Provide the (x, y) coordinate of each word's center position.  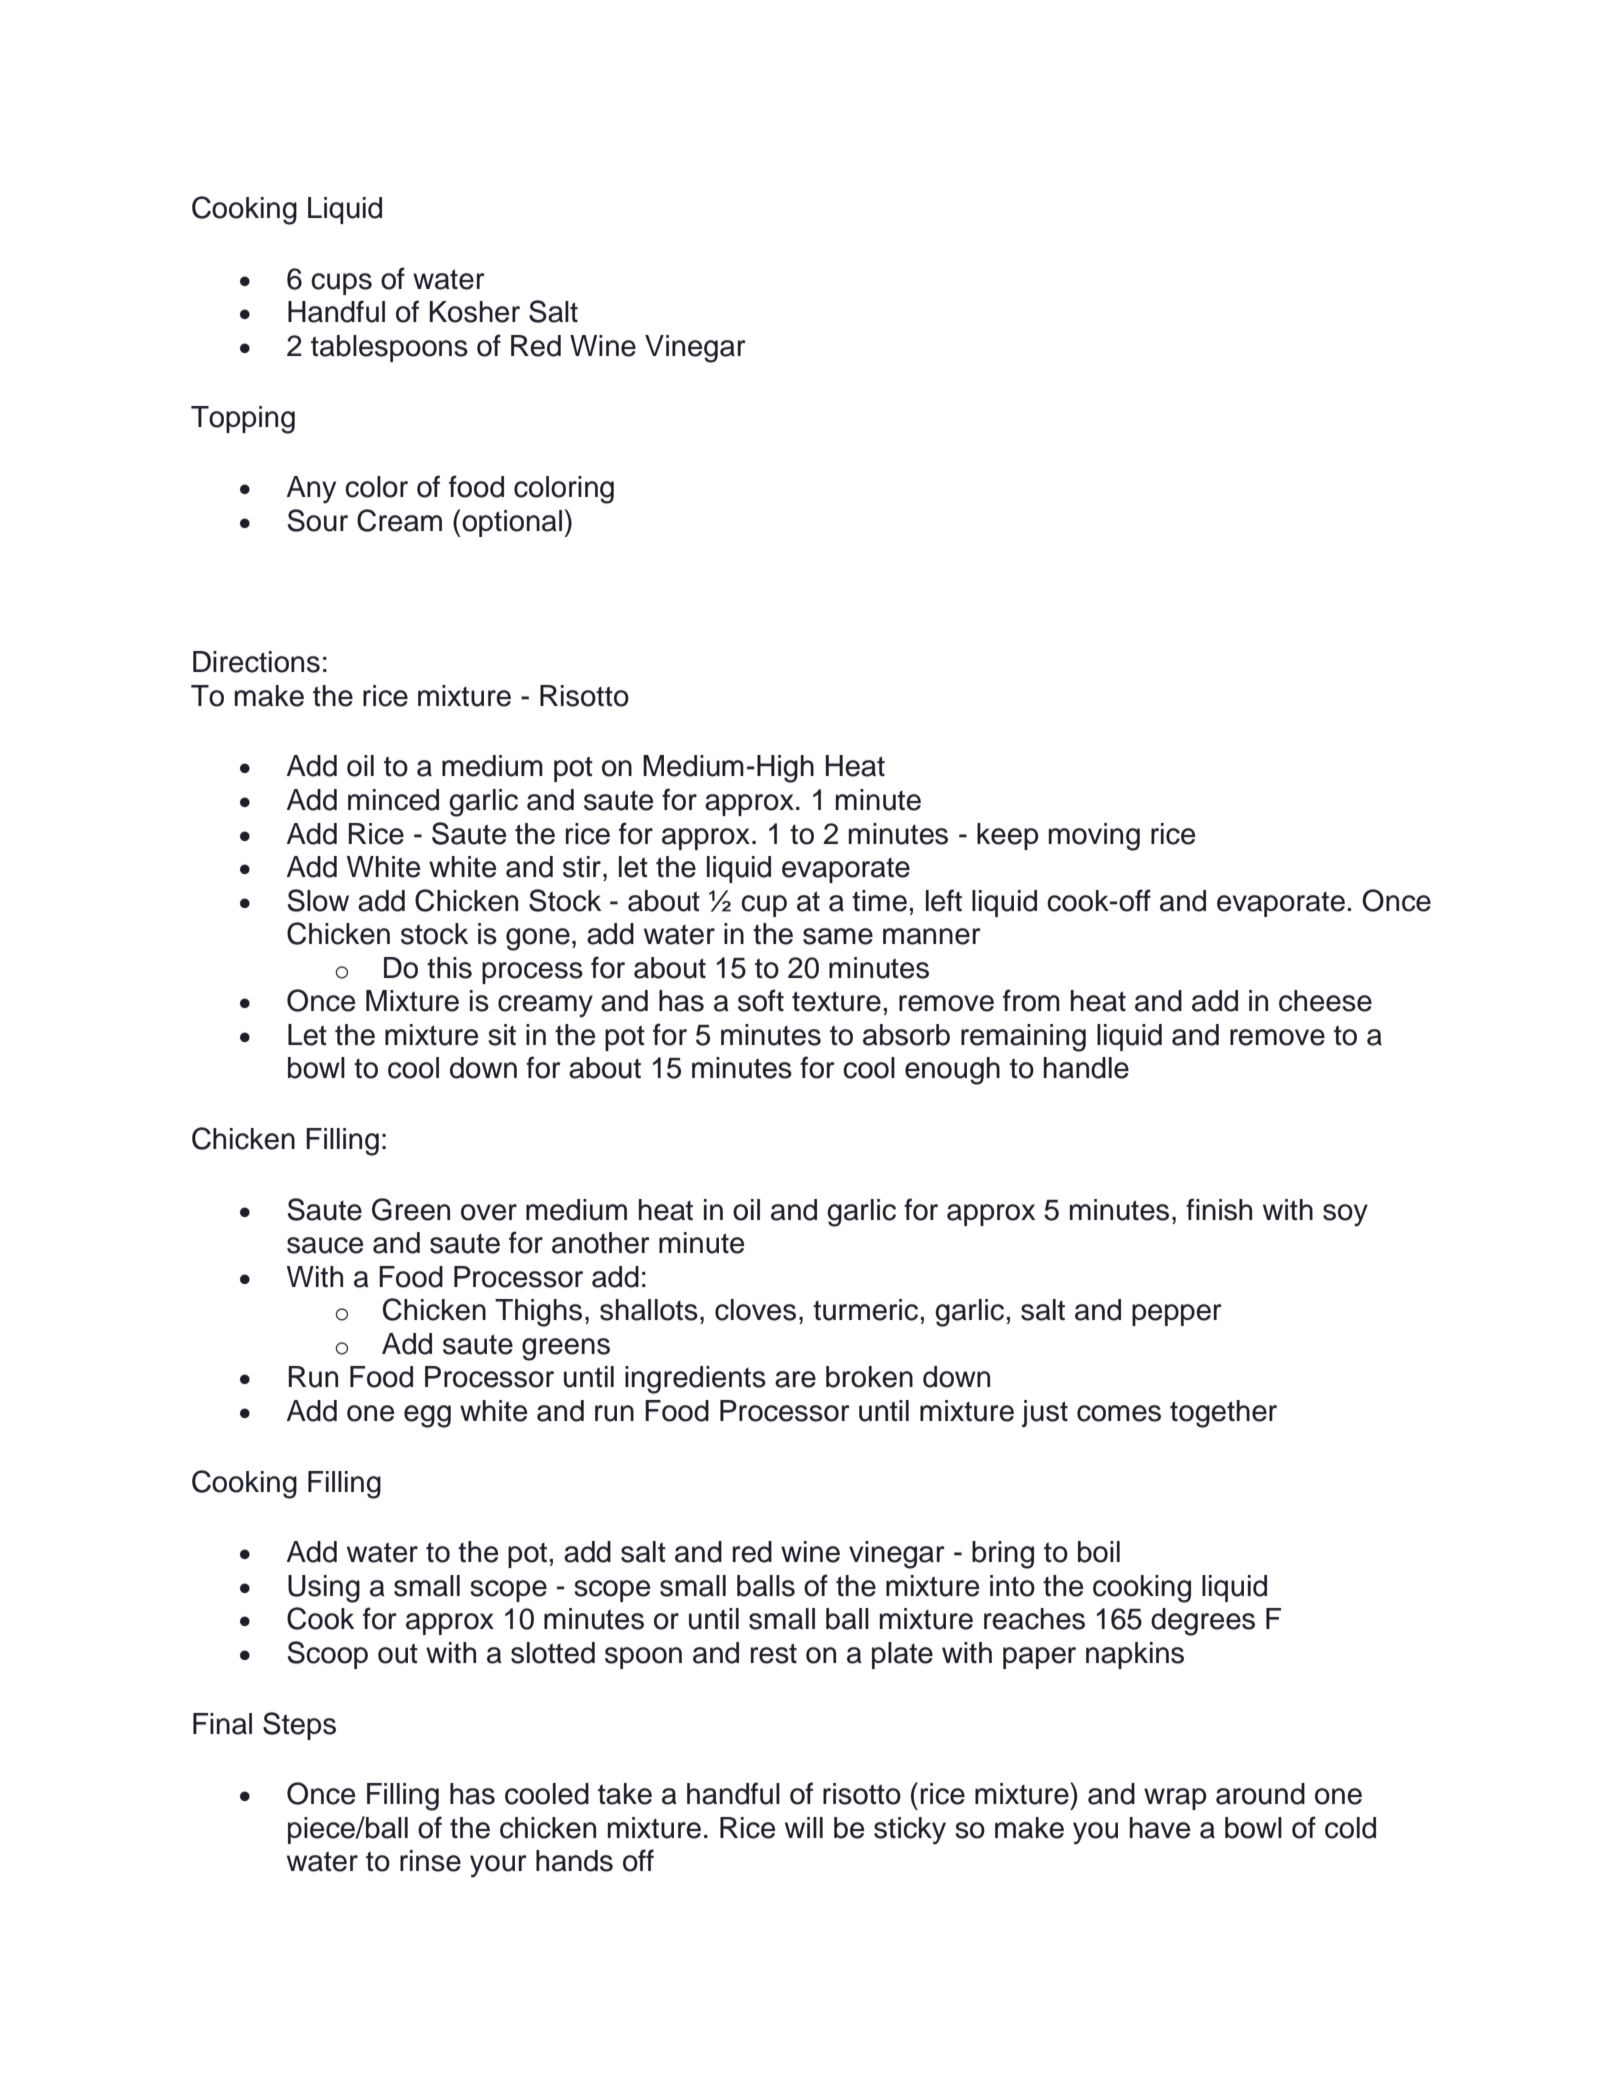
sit (502, 1035)
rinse (430, 1861)
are (795, 1379)
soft (761, 1000)
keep (1008, 836)
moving (1094, 837)
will (804, 1827)
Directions (256, 662)
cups (341, 284)
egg (427, 1416)
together (1223, 1414)
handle (1086, 1068)
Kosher (474, 312)
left (944, 900)
